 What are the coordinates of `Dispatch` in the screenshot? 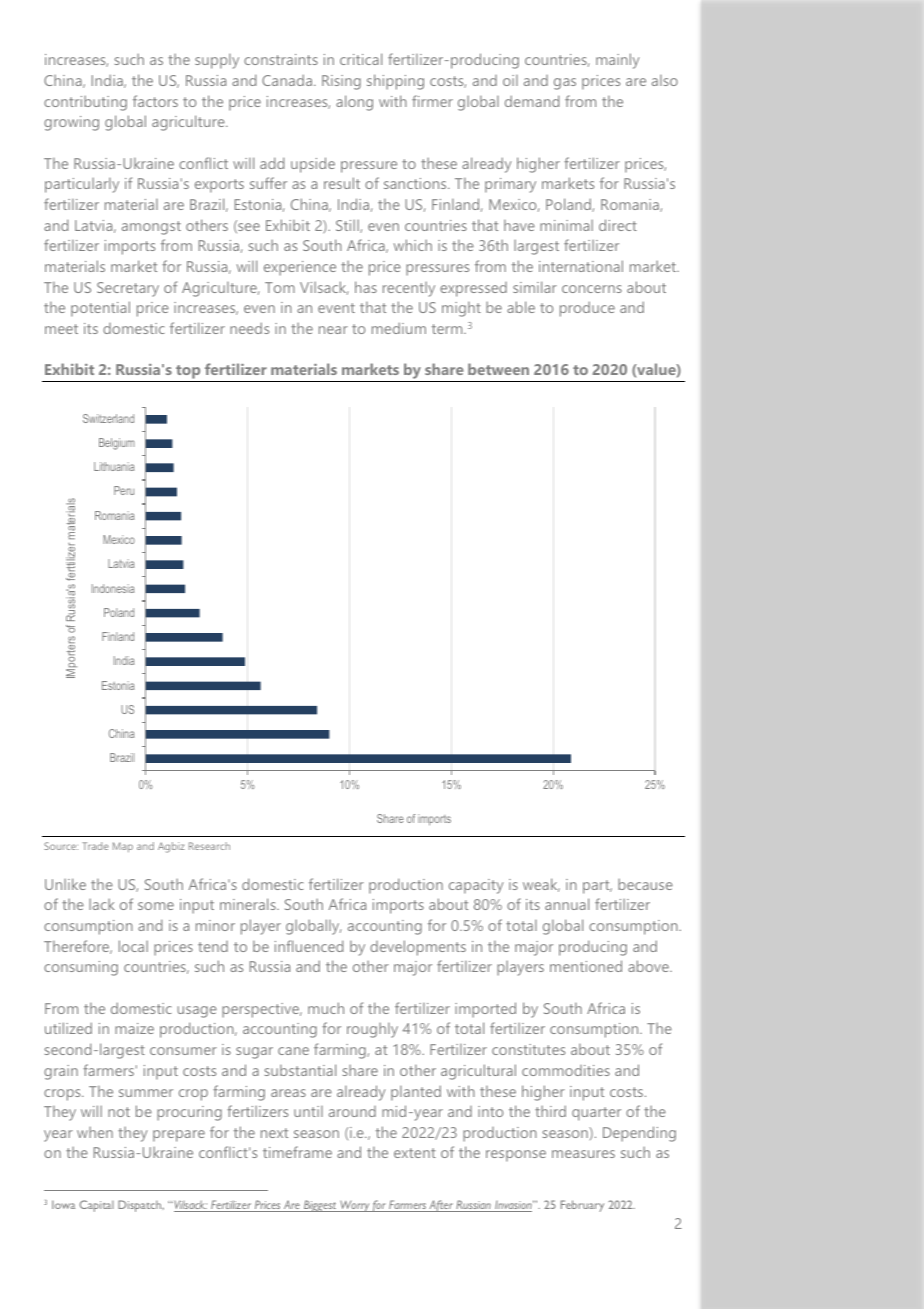 It's located at (140, 1206).
